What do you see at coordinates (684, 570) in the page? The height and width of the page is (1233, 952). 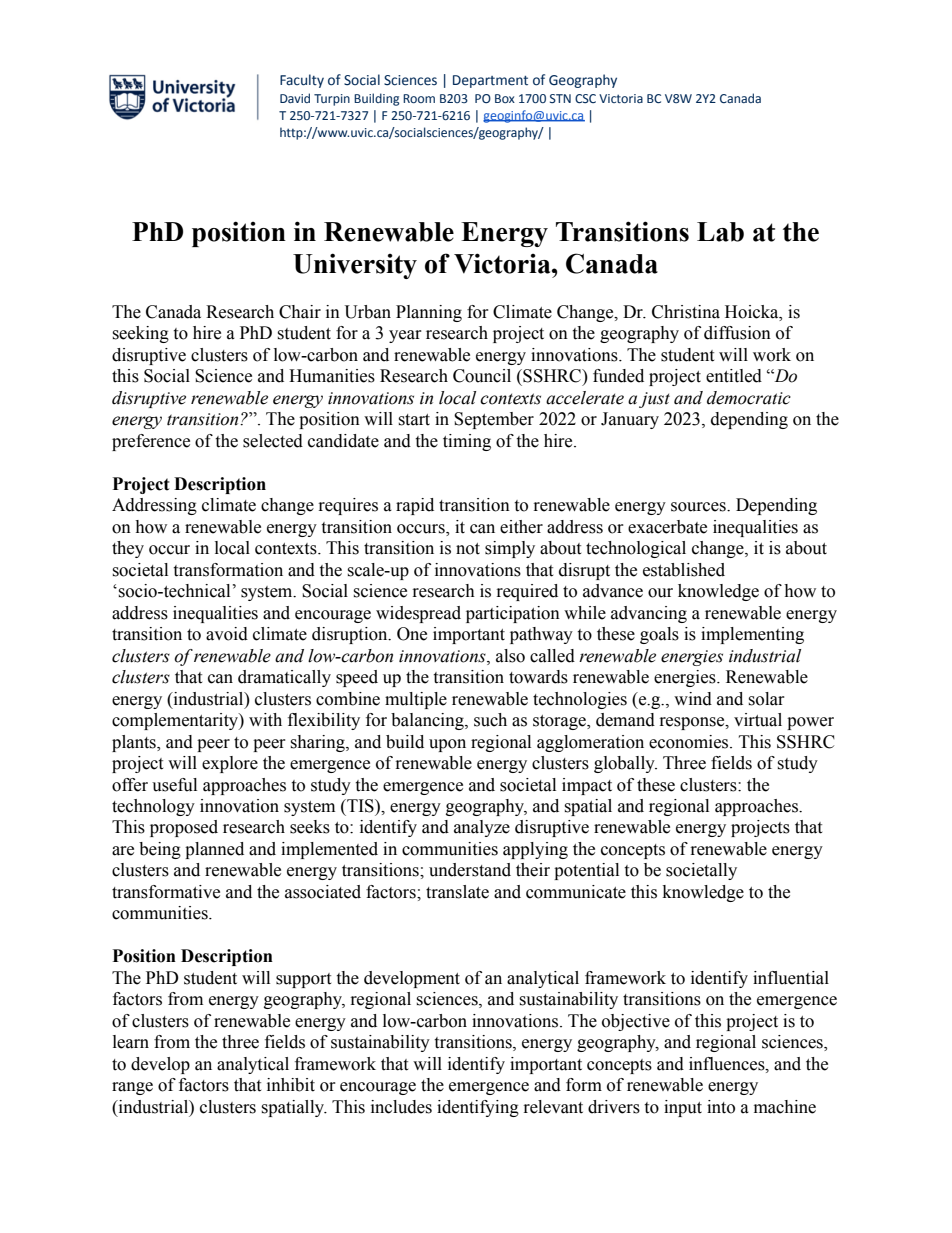 I see `established` at bounding box center [684, 570].
